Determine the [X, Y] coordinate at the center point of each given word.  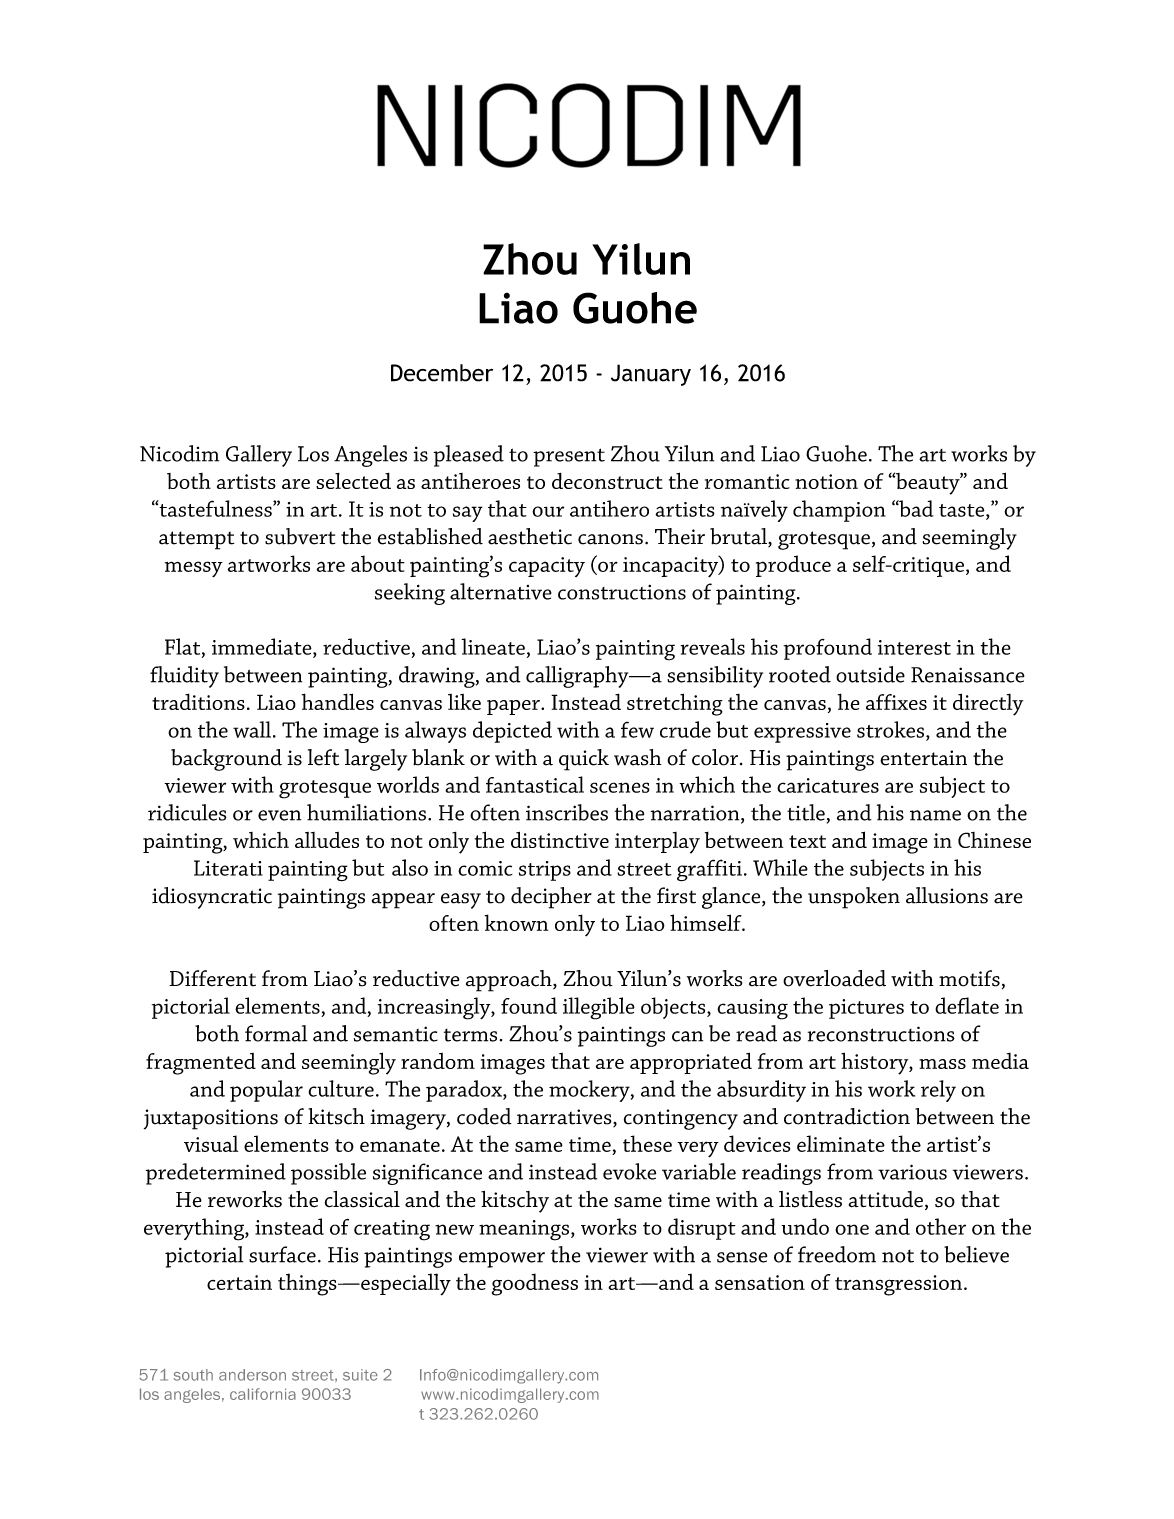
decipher [551, 898]
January [651, 375]
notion [826, 481]
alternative [501, 591]
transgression [898, 1285]
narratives [565, 1118]
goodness [535, 1284]
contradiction [847, 1116]
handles [338, 701]
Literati [228, 868]
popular [266, 1091]
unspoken [854, 898]
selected [353, 481]
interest [914, 647]
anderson [252, 1375]
